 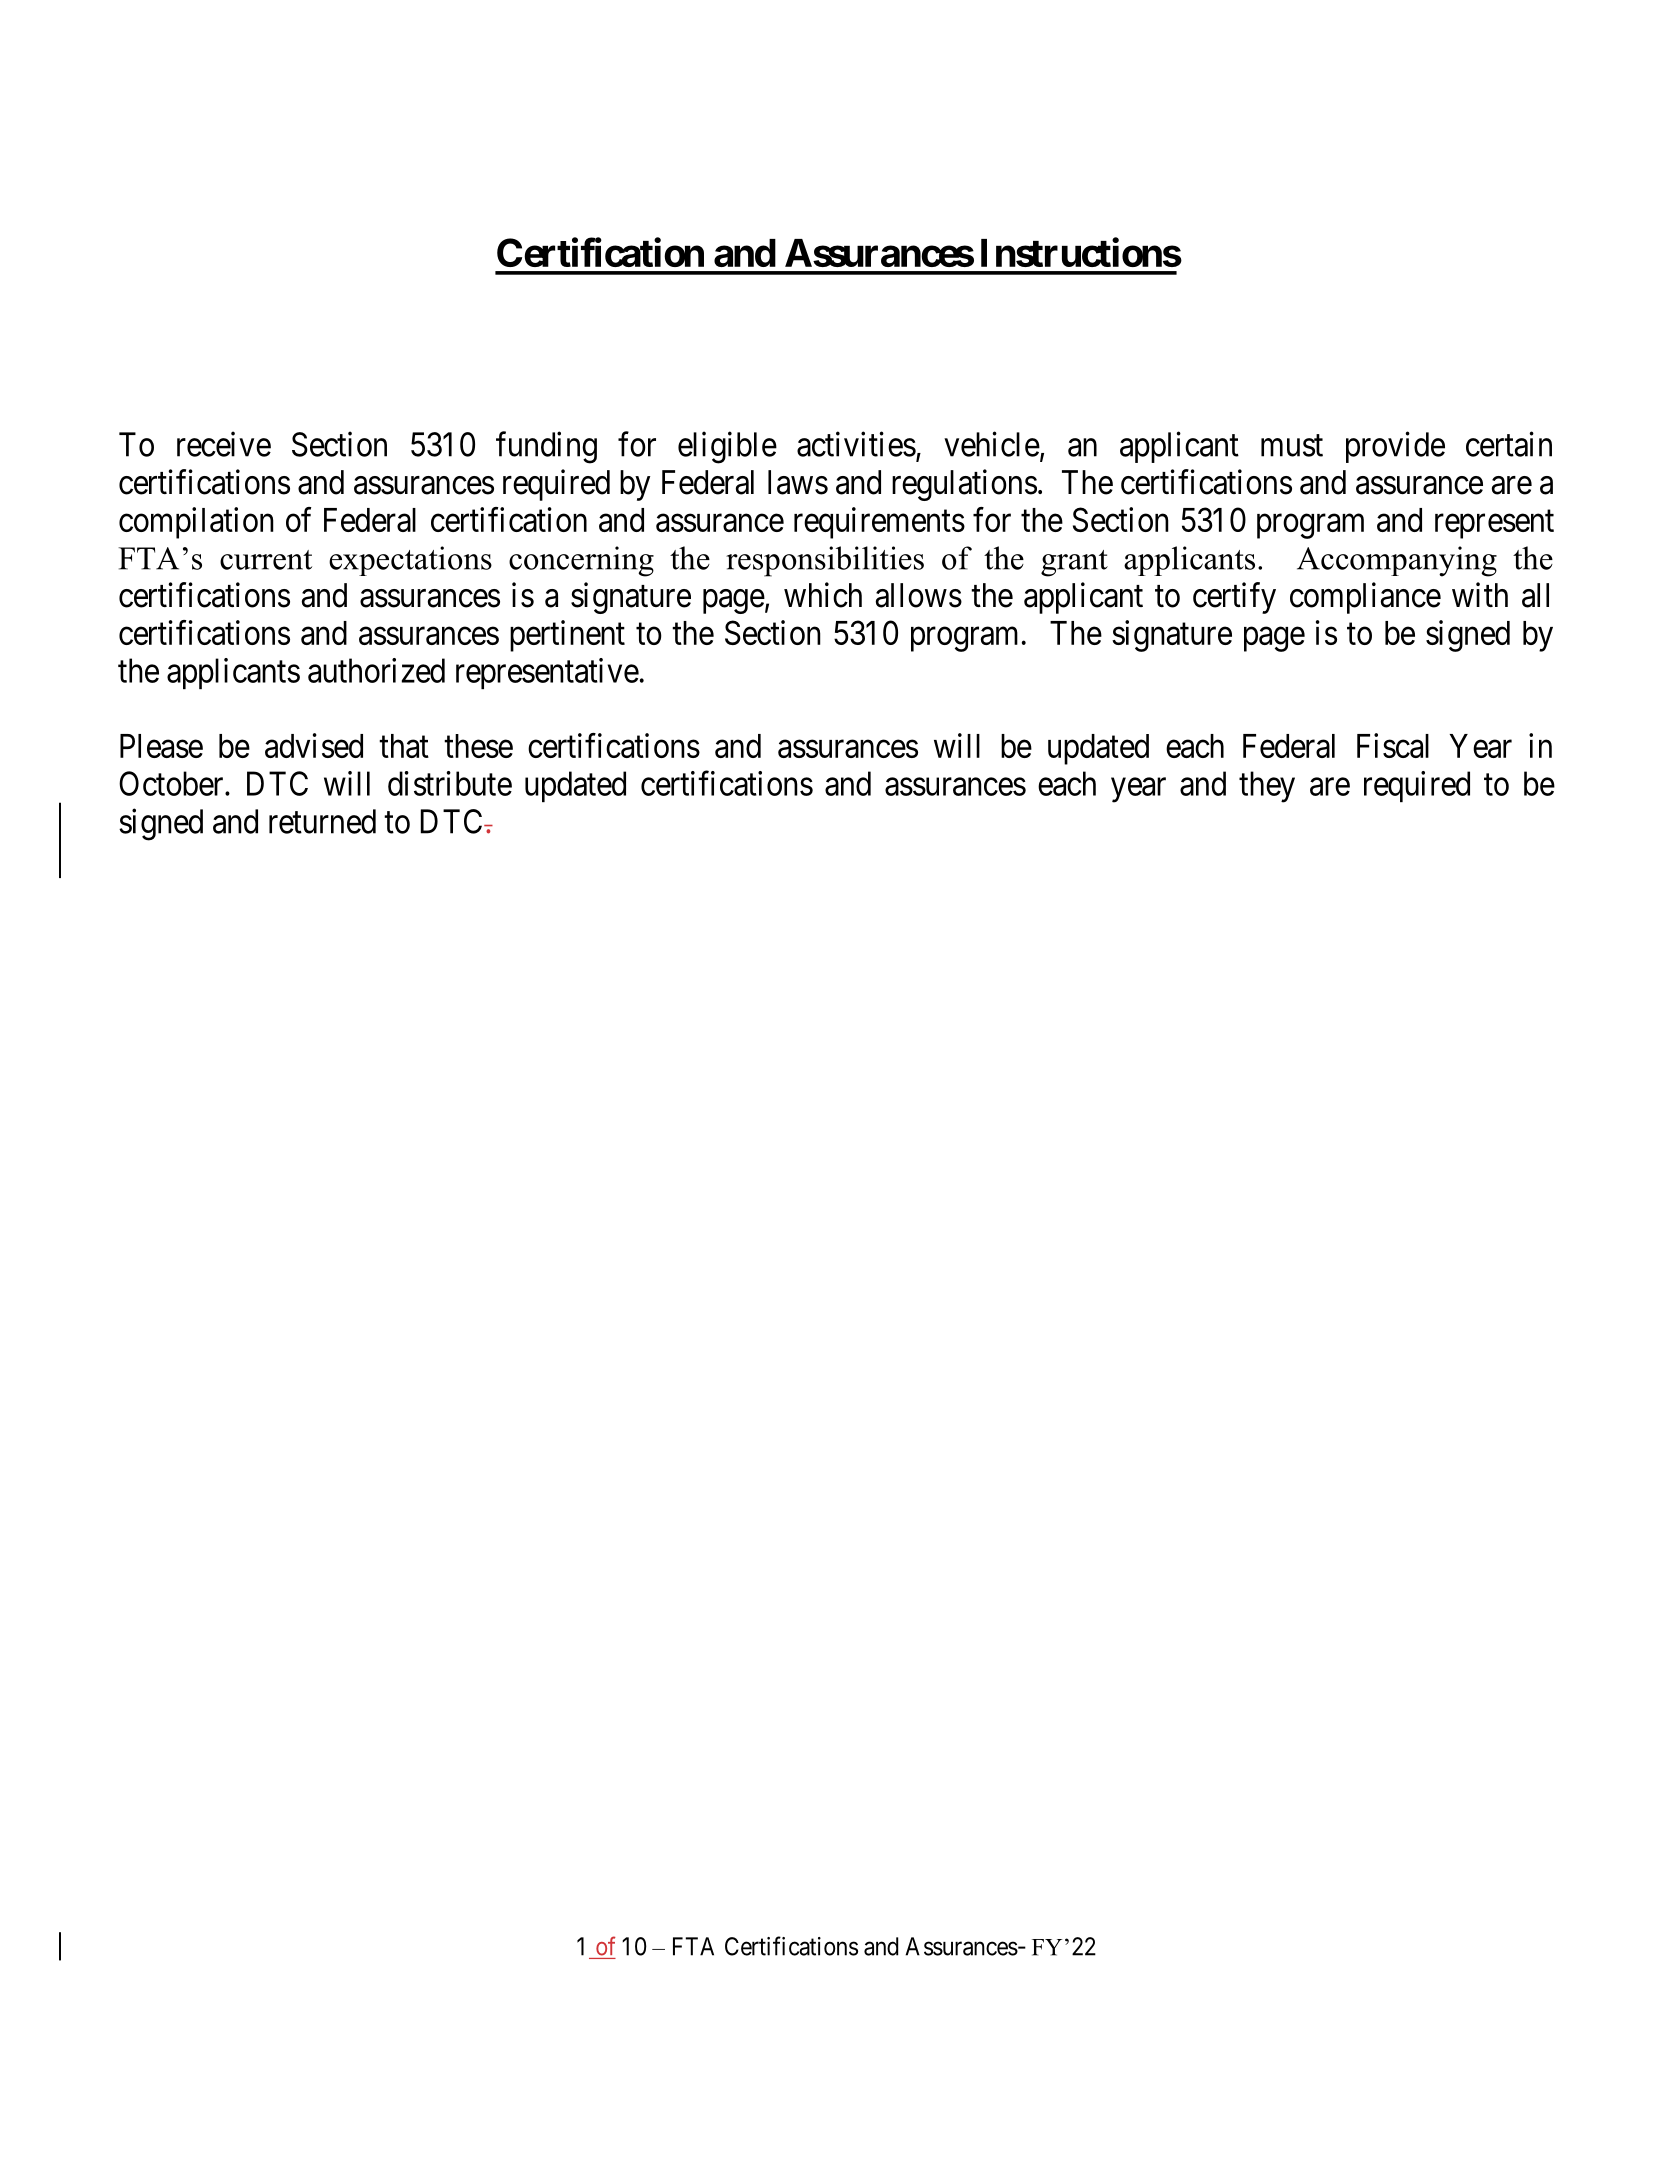 What do you see at coordinates (322, 821) in the screenshot?
I see `returned` at bounding box center [322, 821].
